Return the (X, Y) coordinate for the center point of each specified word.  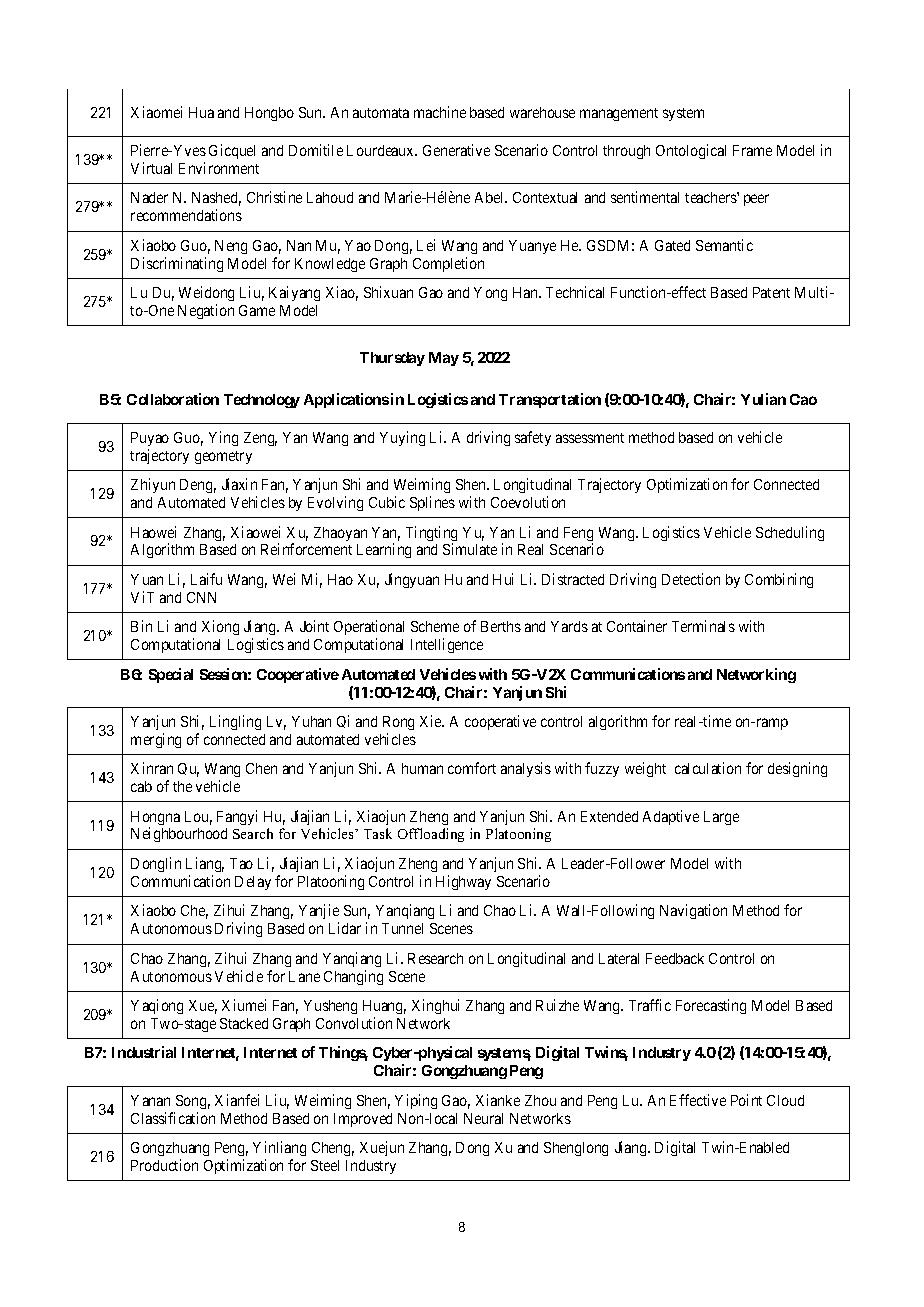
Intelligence (447, 645)
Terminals (703, 626)
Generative (456, 150)
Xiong (220, 627)
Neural (483, 1118)
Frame (752, 150)
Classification (173, 1118)
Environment (219, 168)
